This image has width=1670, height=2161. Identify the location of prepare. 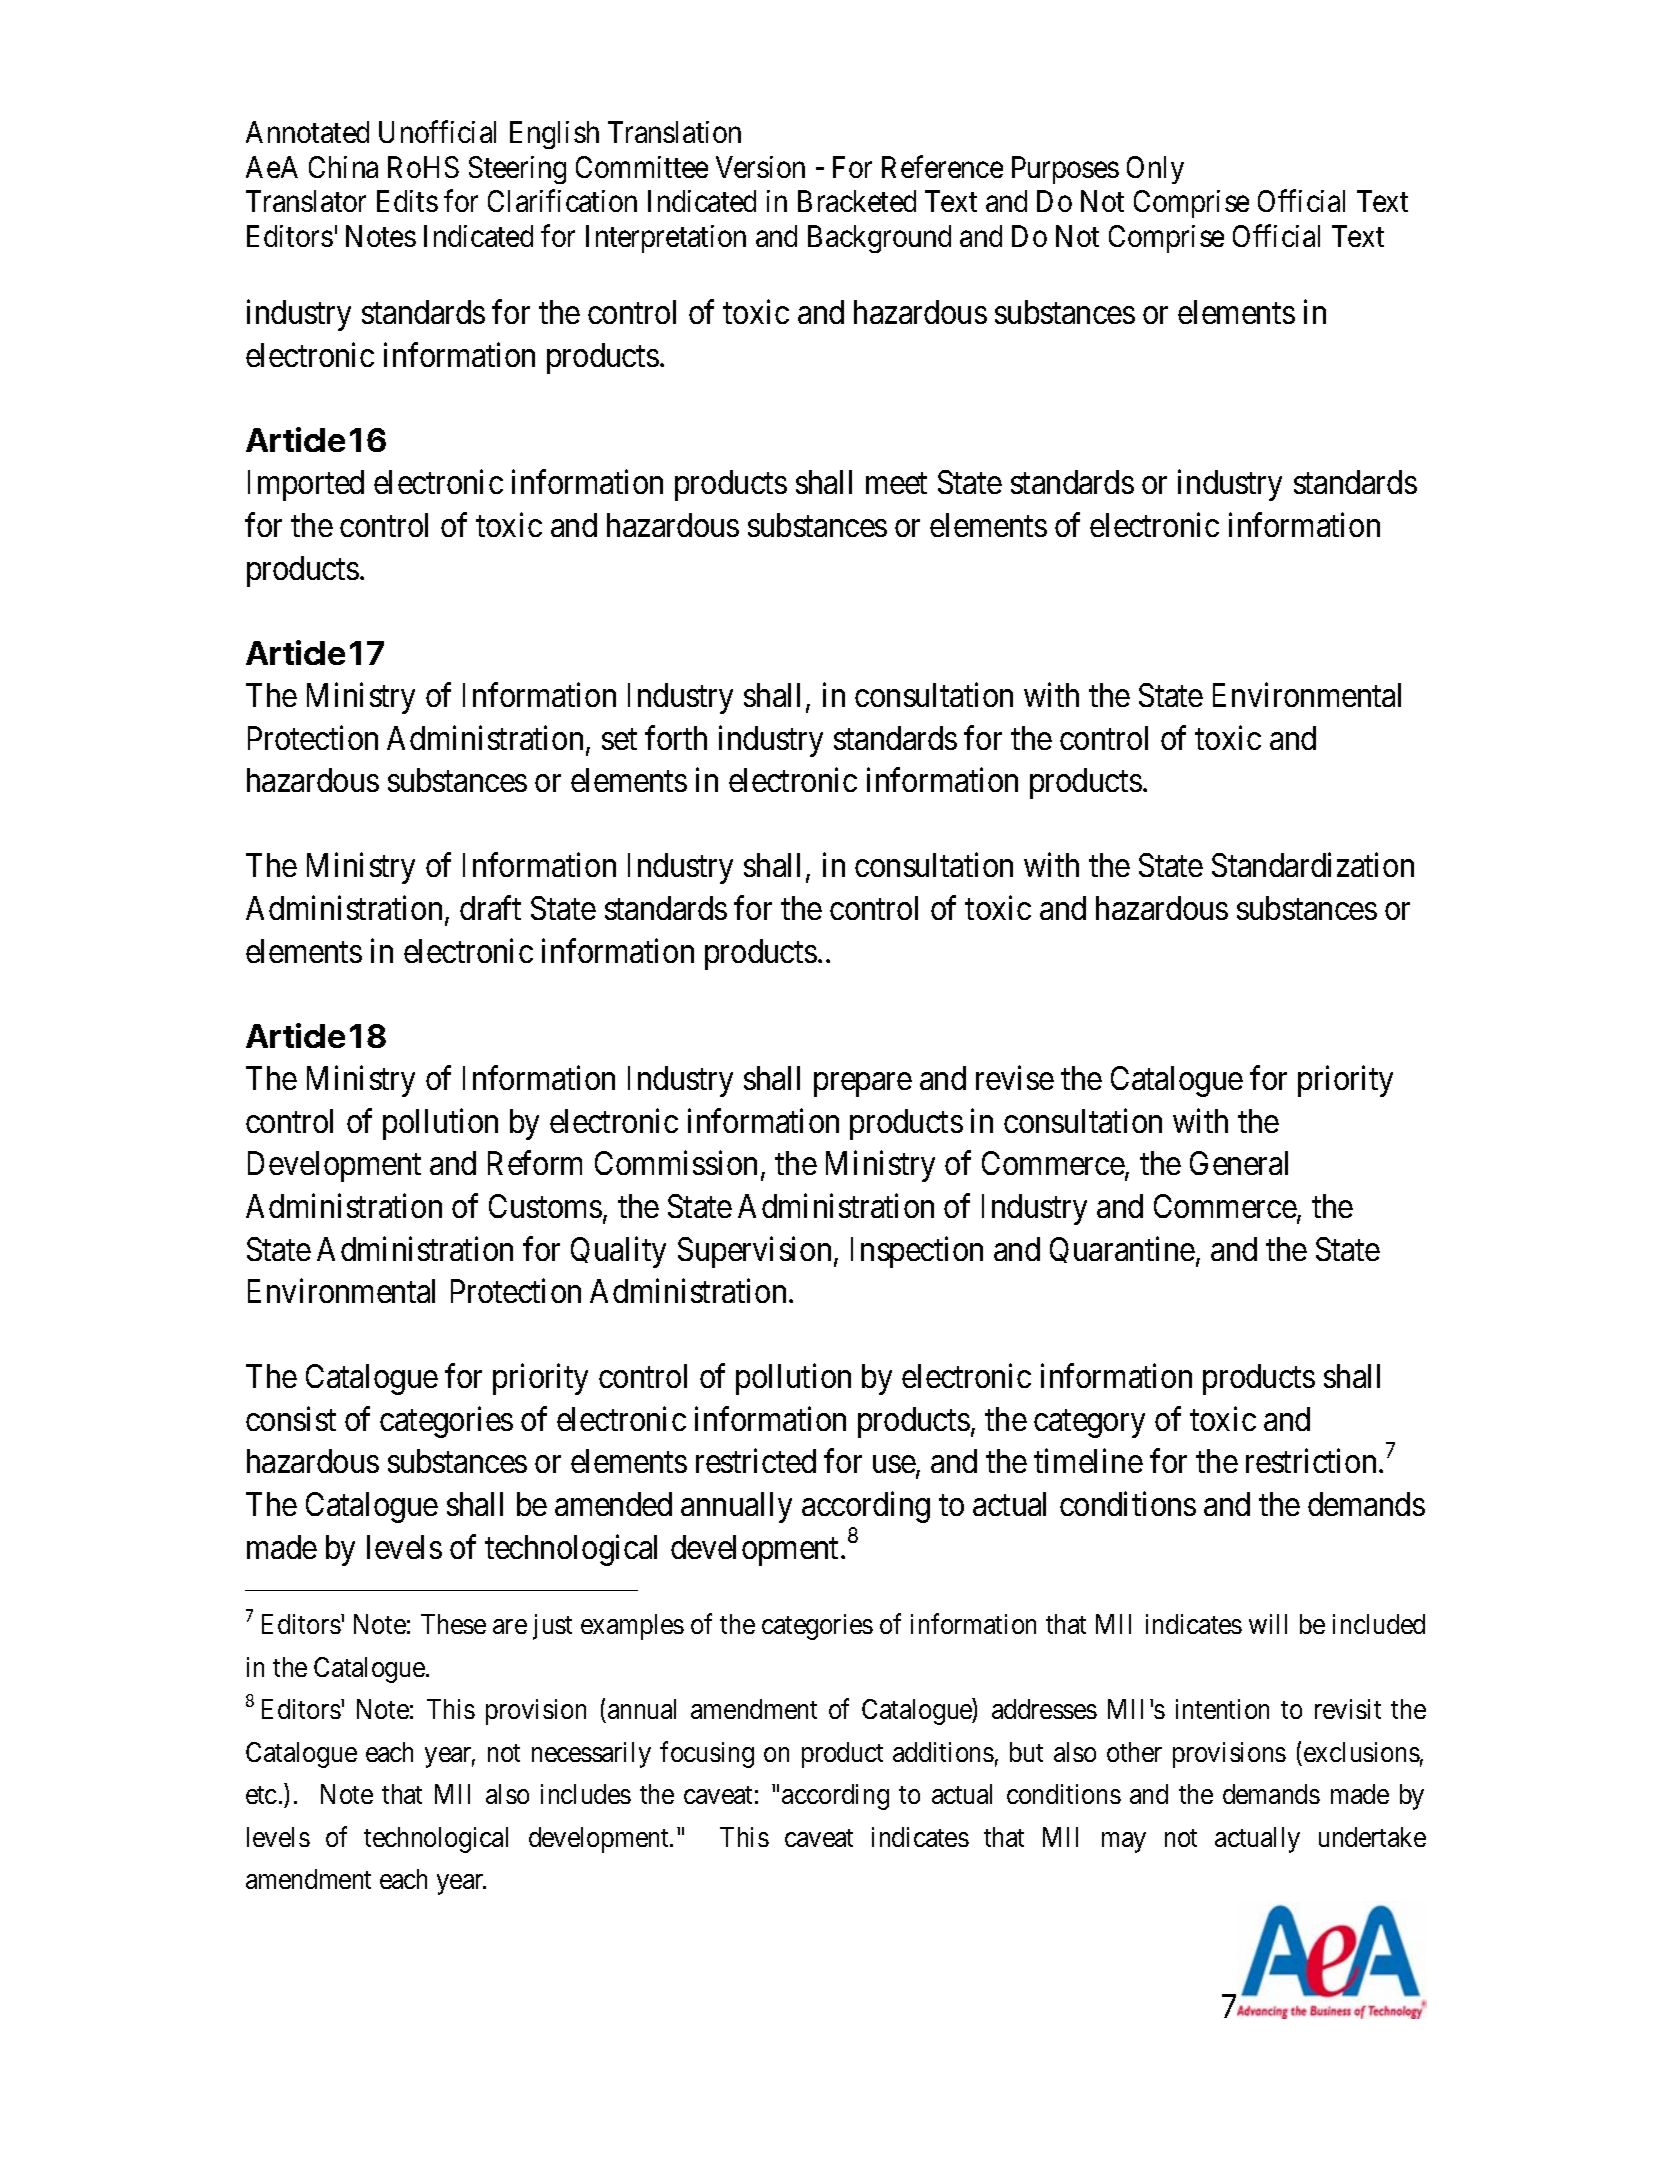
(863, 1085).
